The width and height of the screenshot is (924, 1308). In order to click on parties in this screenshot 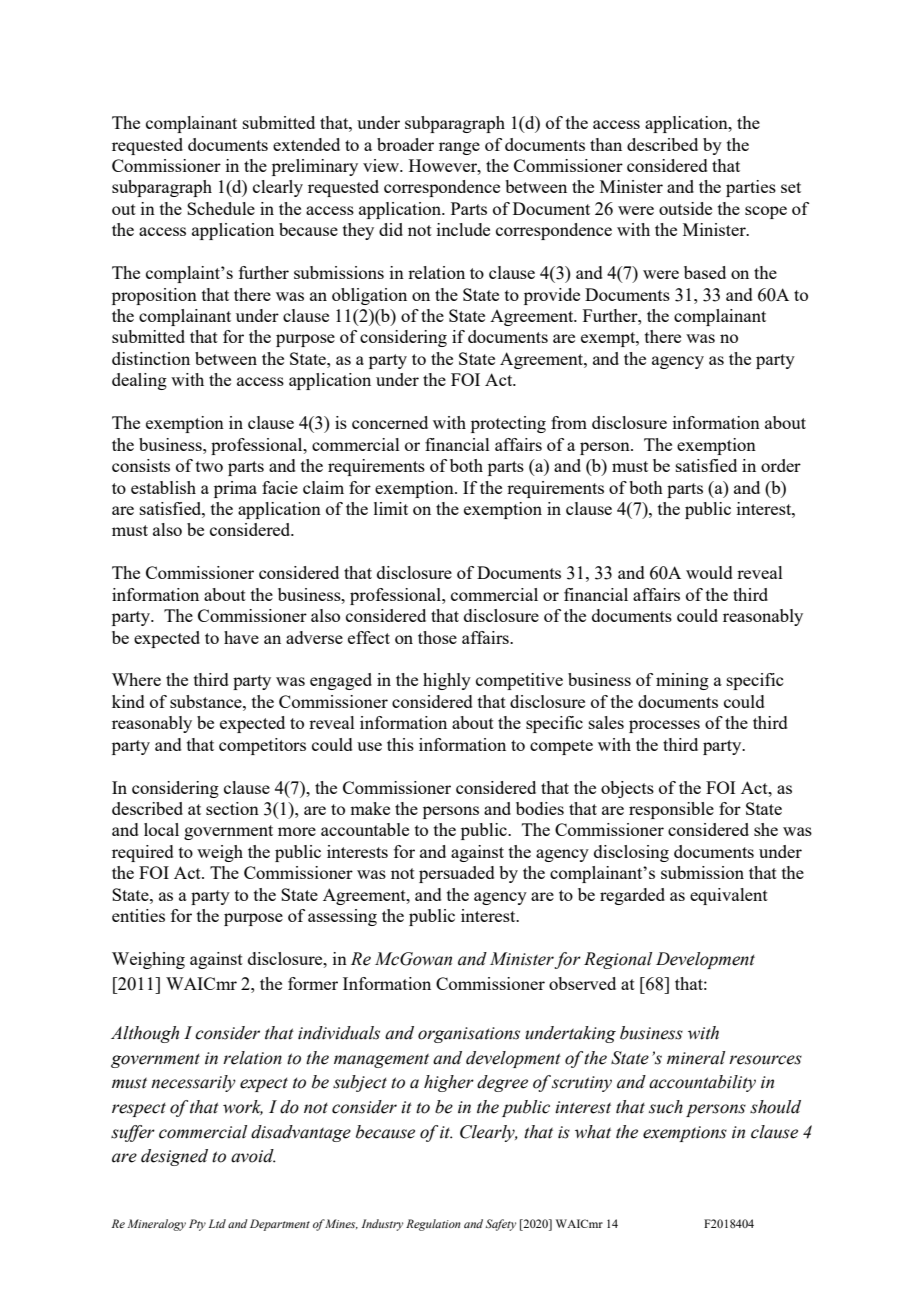, I will do `click(751, 188)`.
